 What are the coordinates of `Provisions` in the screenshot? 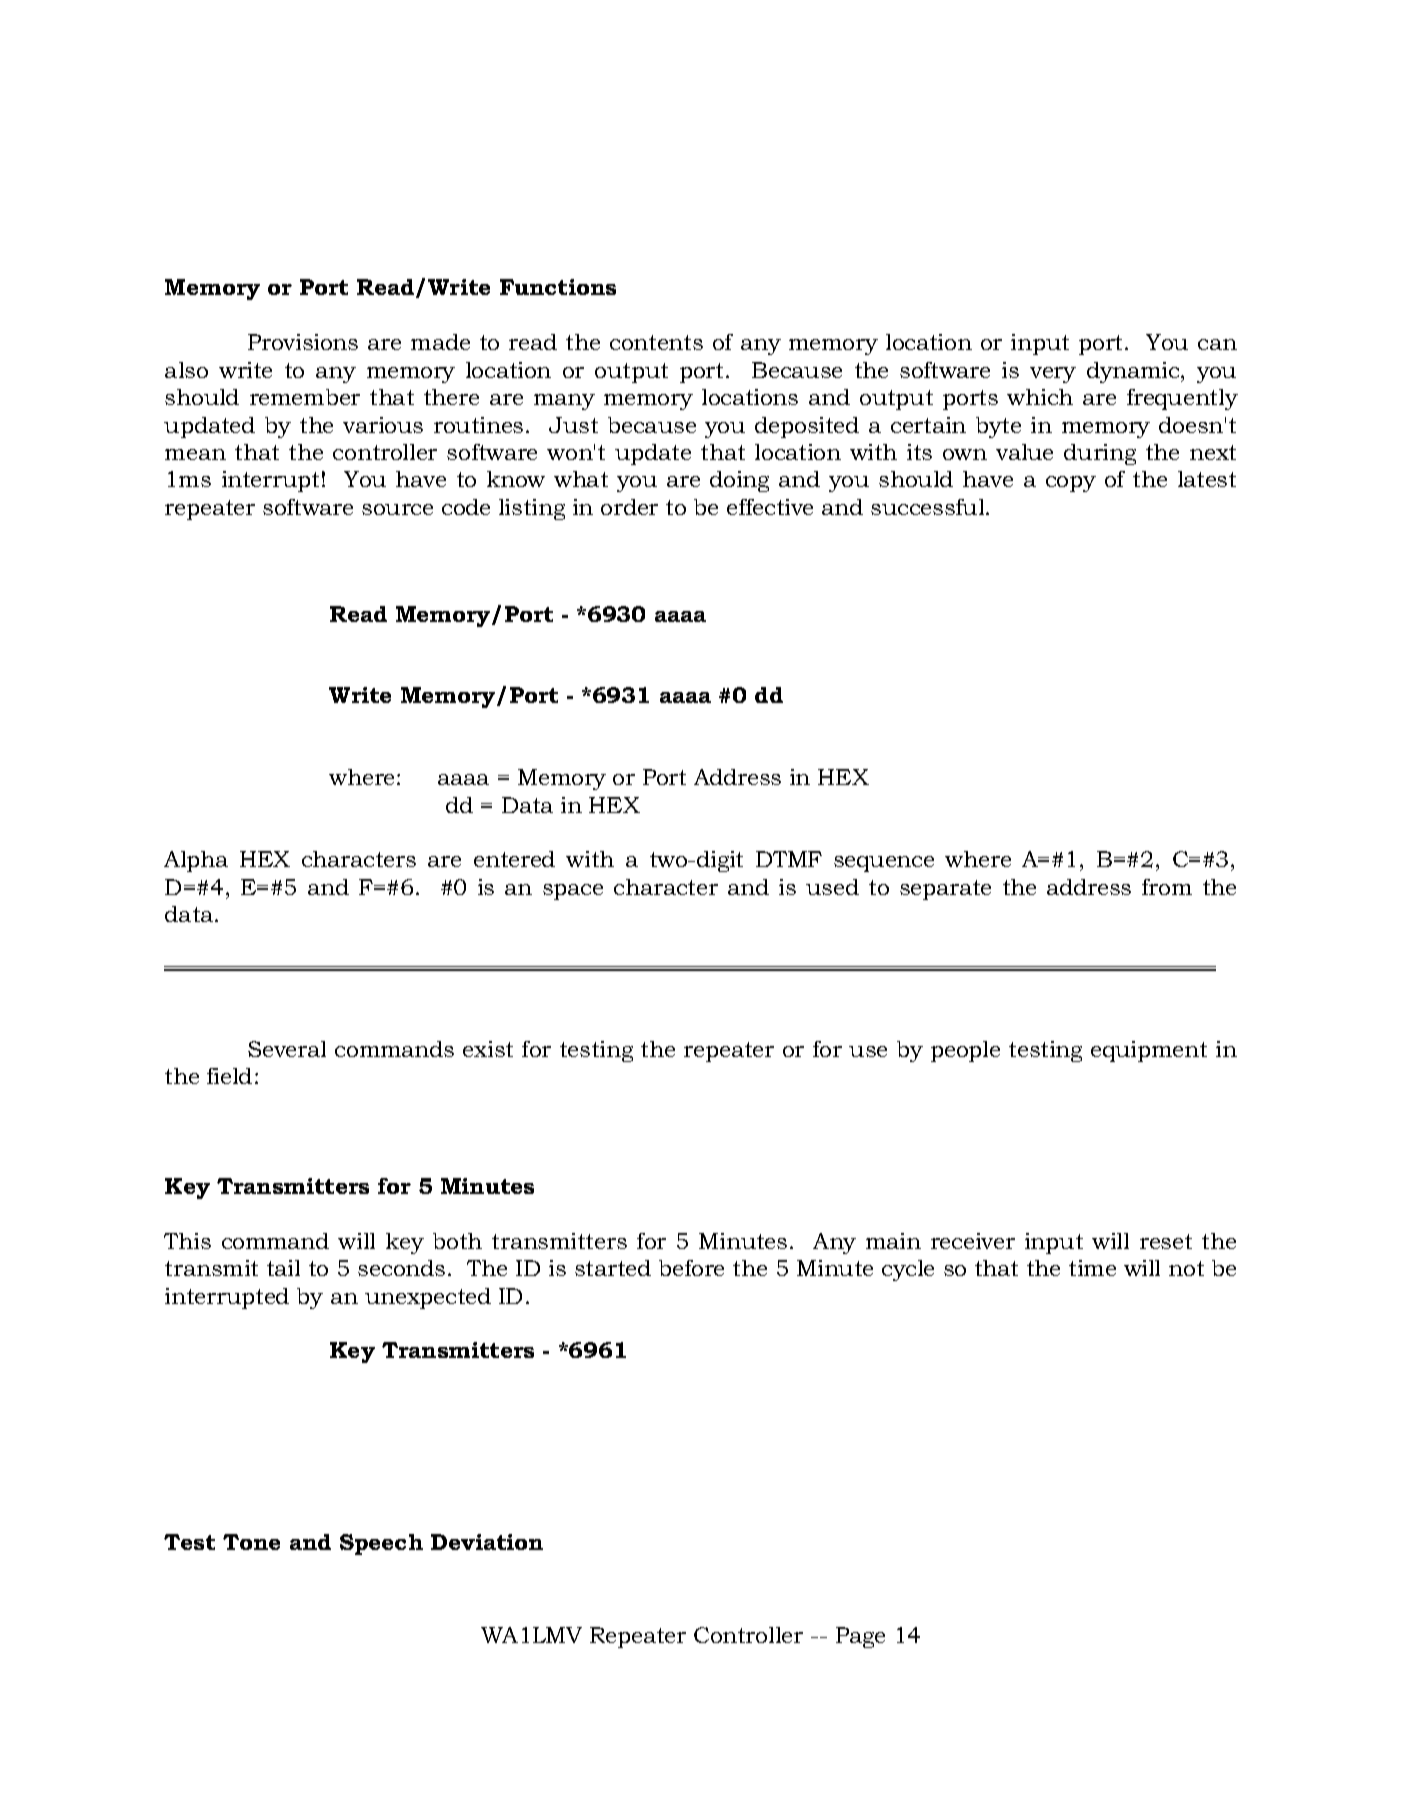 It's located at (303, 342).
